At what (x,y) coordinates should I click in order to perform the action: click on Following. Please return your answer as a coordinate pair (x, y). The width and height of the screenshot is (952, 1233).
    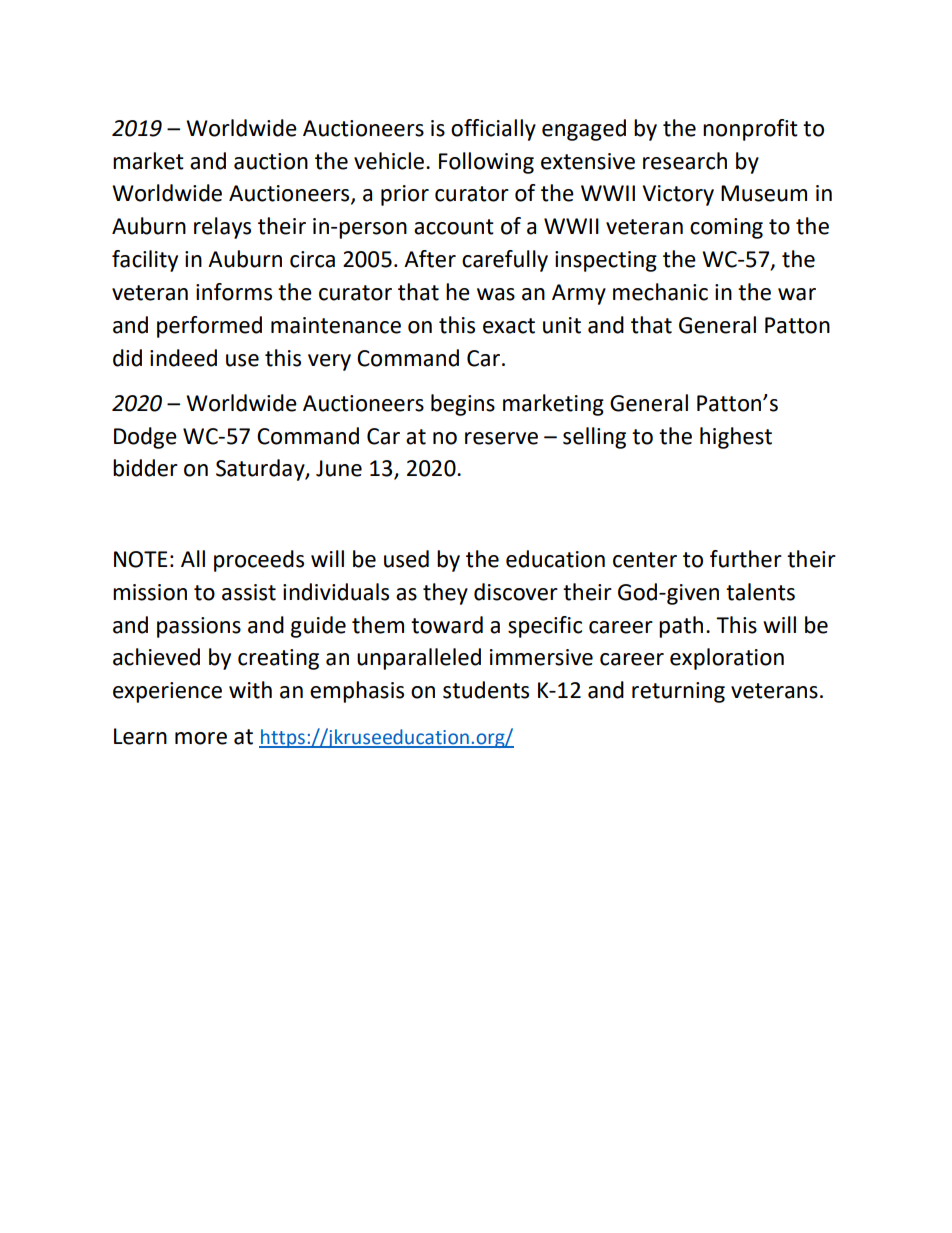
    Looking at the image, I should click on (486, 163).
